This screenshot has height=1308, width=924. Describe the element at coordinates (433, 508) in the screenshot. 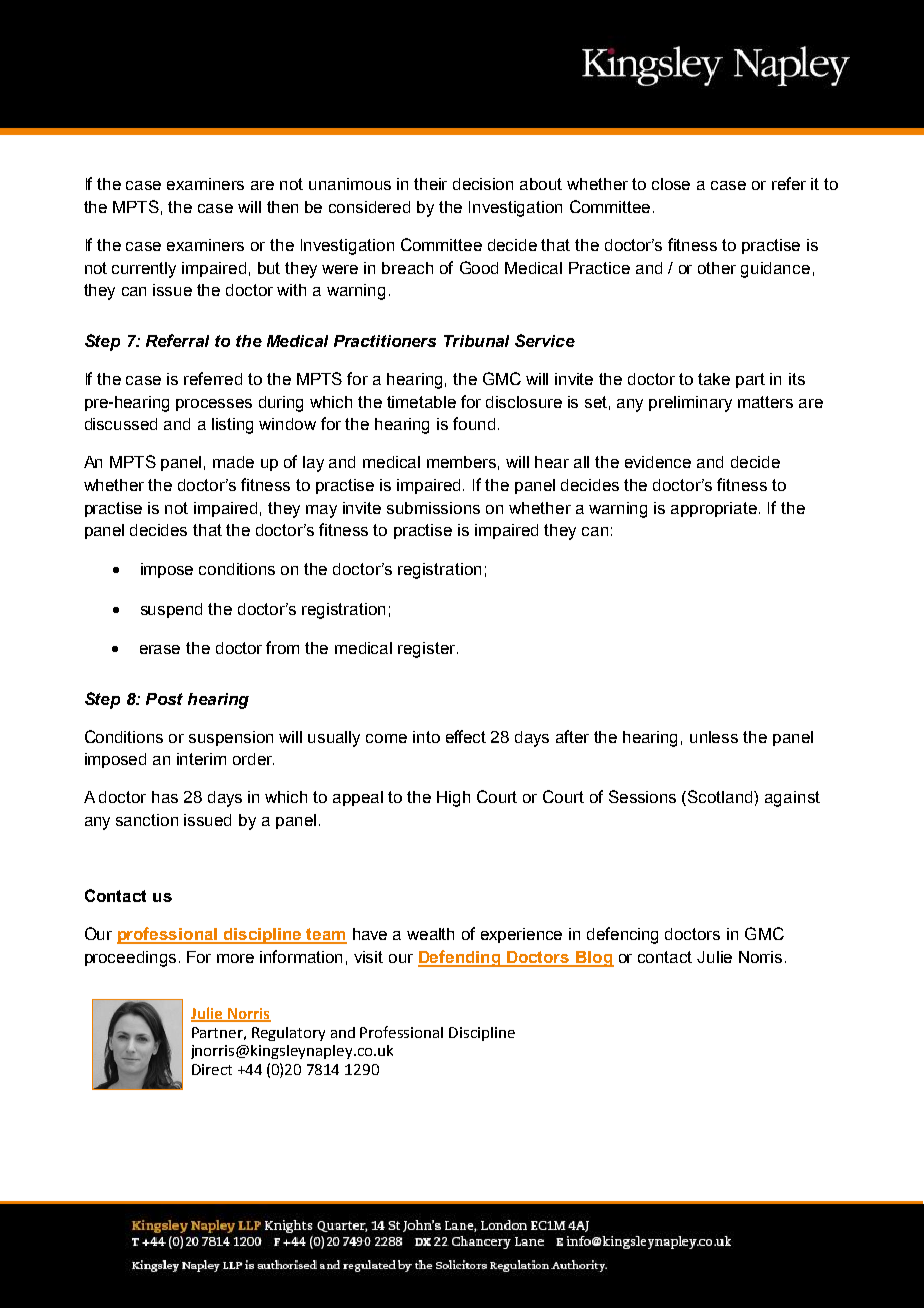

I see `submissions` at that location.
